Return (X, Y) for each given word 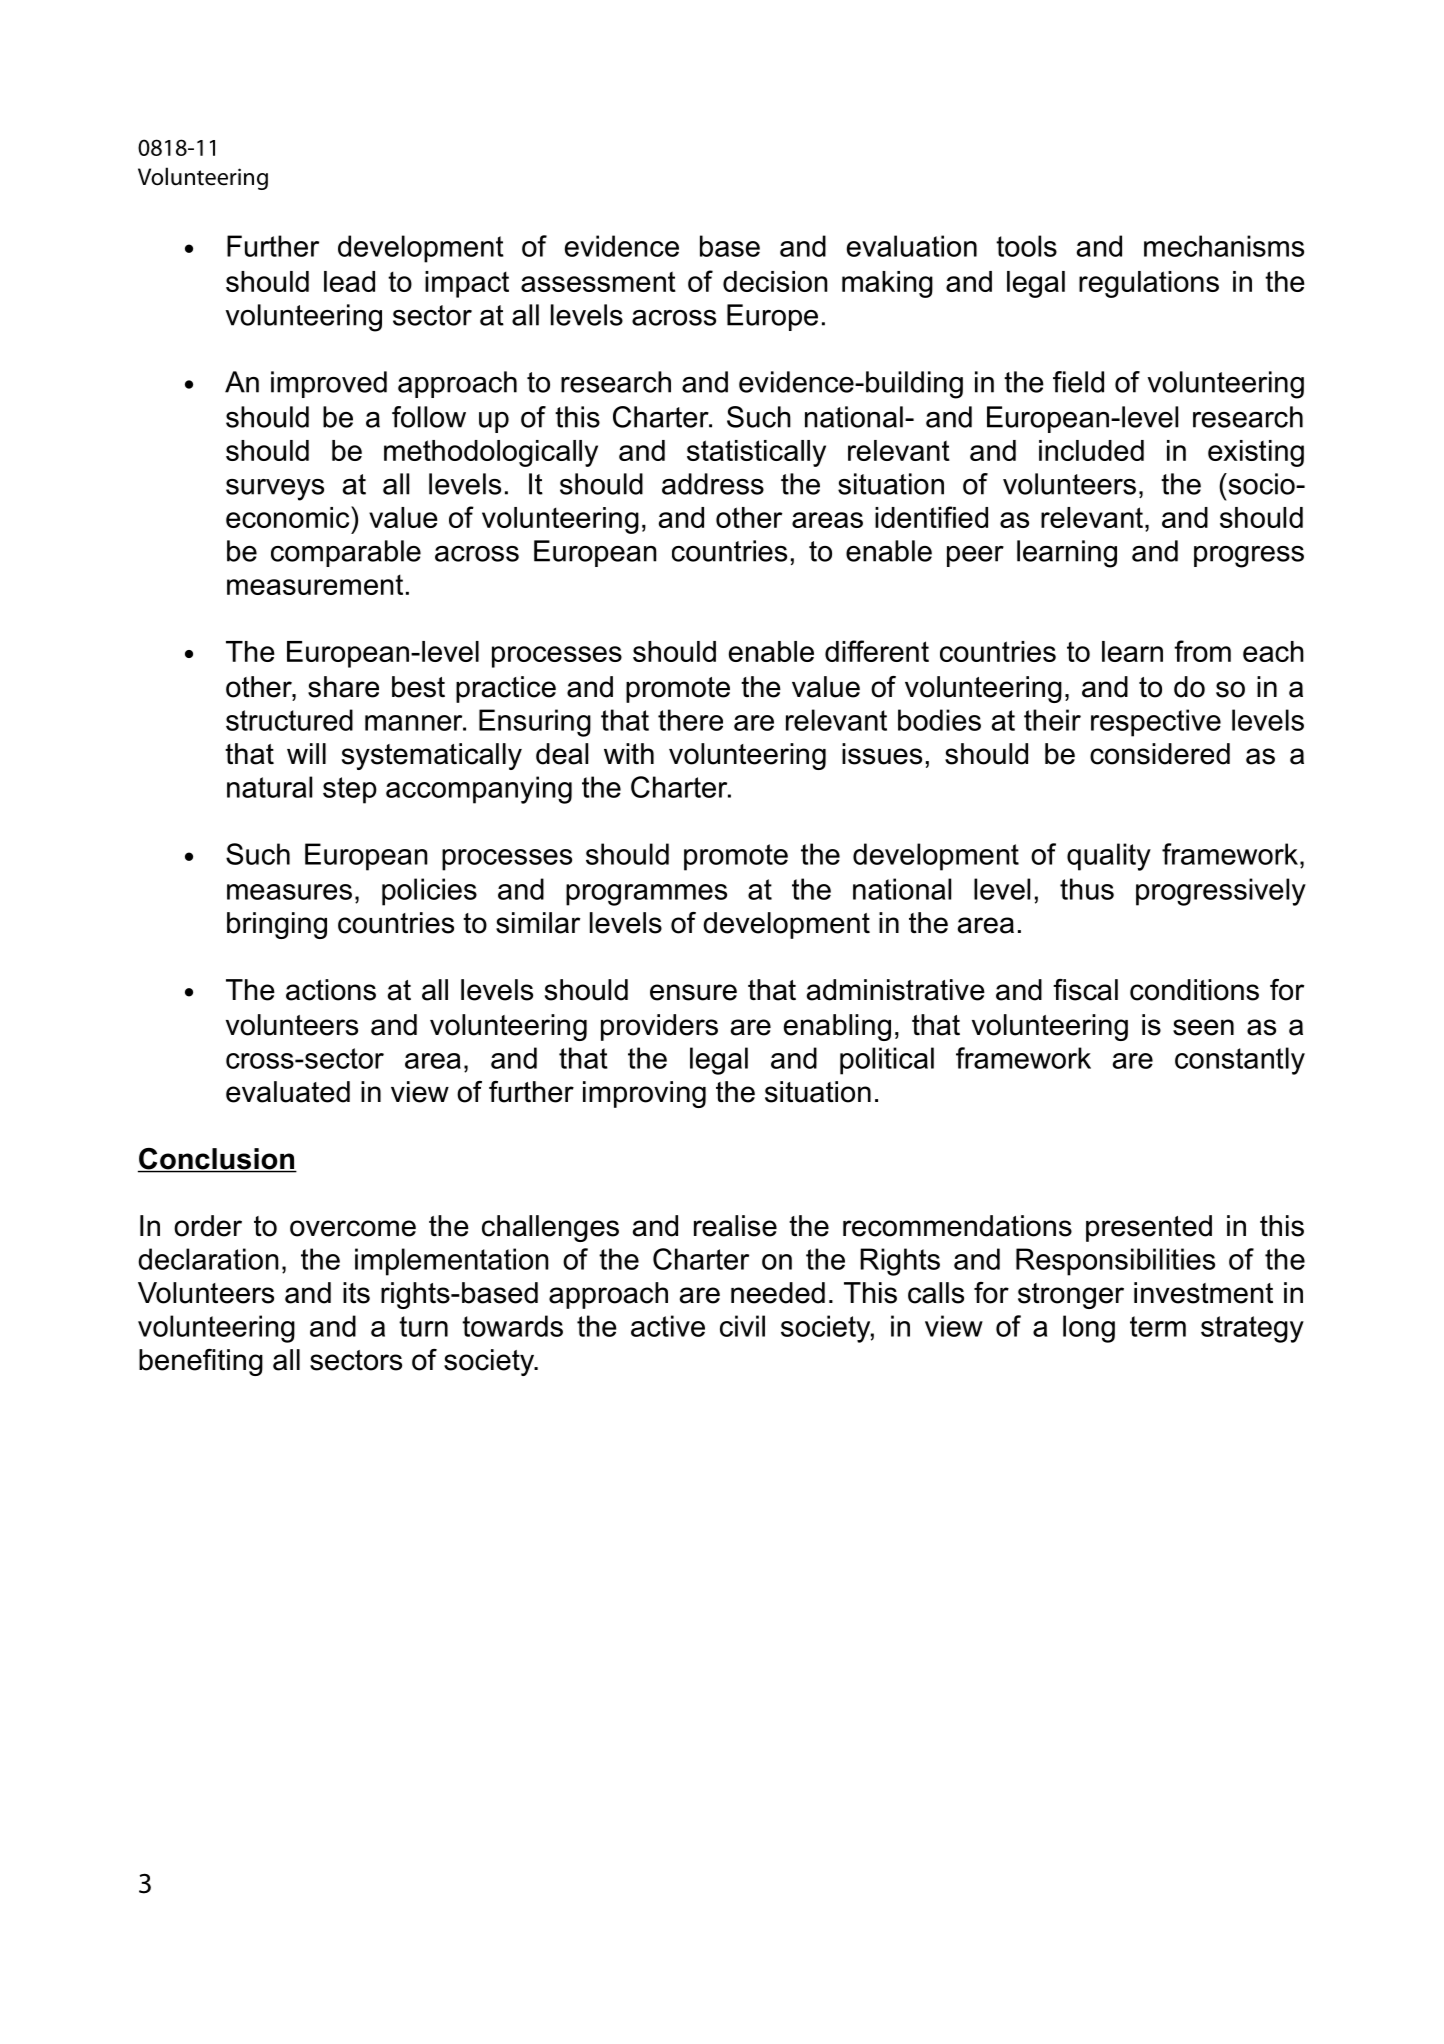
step (350, 790)
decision (775, 281)
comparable (346, 553)
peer (975, 556)
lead (349, 281)
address (713, 484)
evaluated (288, 1092)
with (629, 753)
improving (644, 1094)
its (356, 1293)
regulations (1149, 284)
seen (1203, 1027)
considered (1160, 754)
